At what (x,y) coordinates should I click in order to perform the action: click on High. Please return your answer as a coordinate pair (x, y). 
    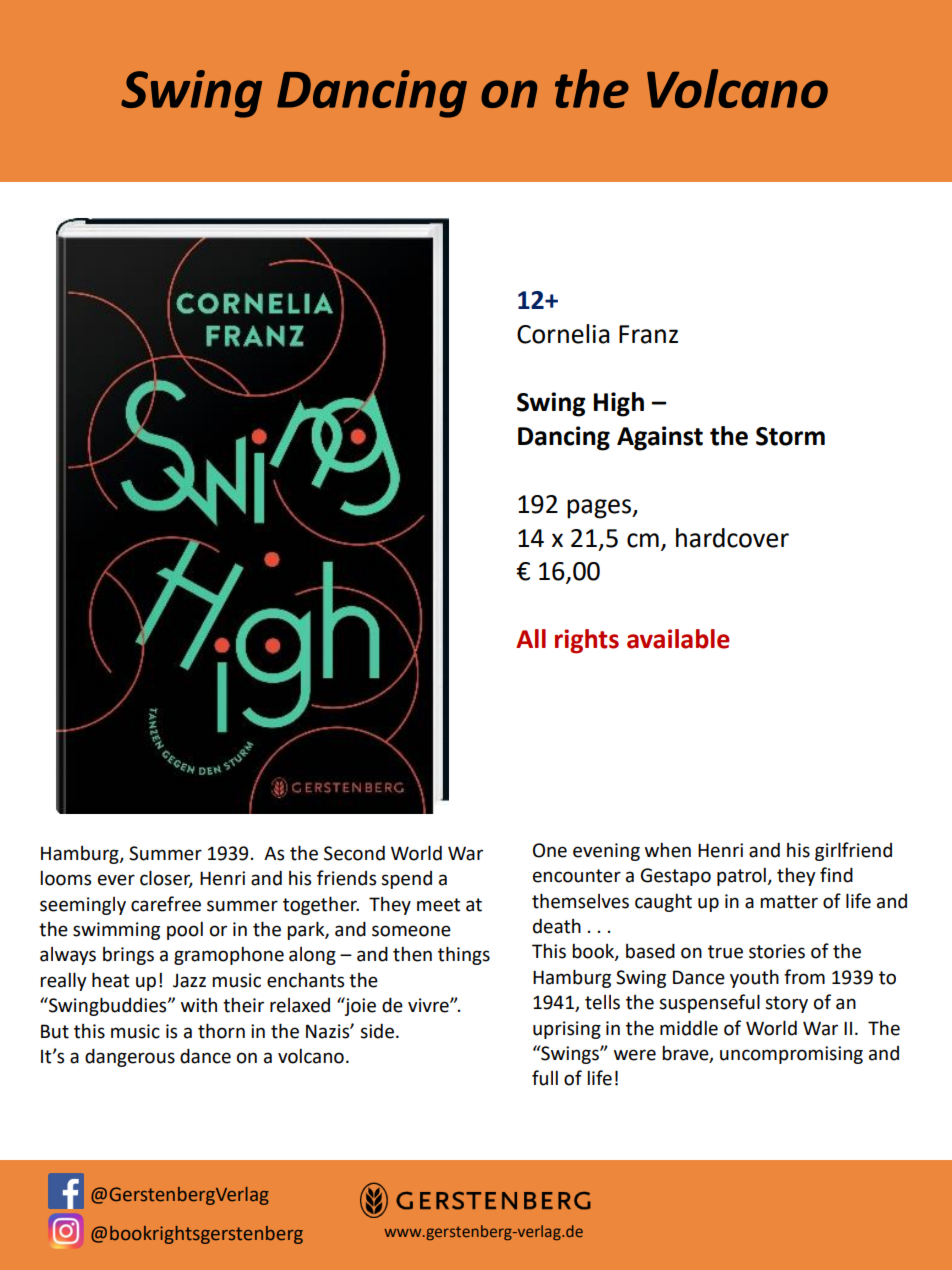
    Looking at the image, I should click on (619, 404).
